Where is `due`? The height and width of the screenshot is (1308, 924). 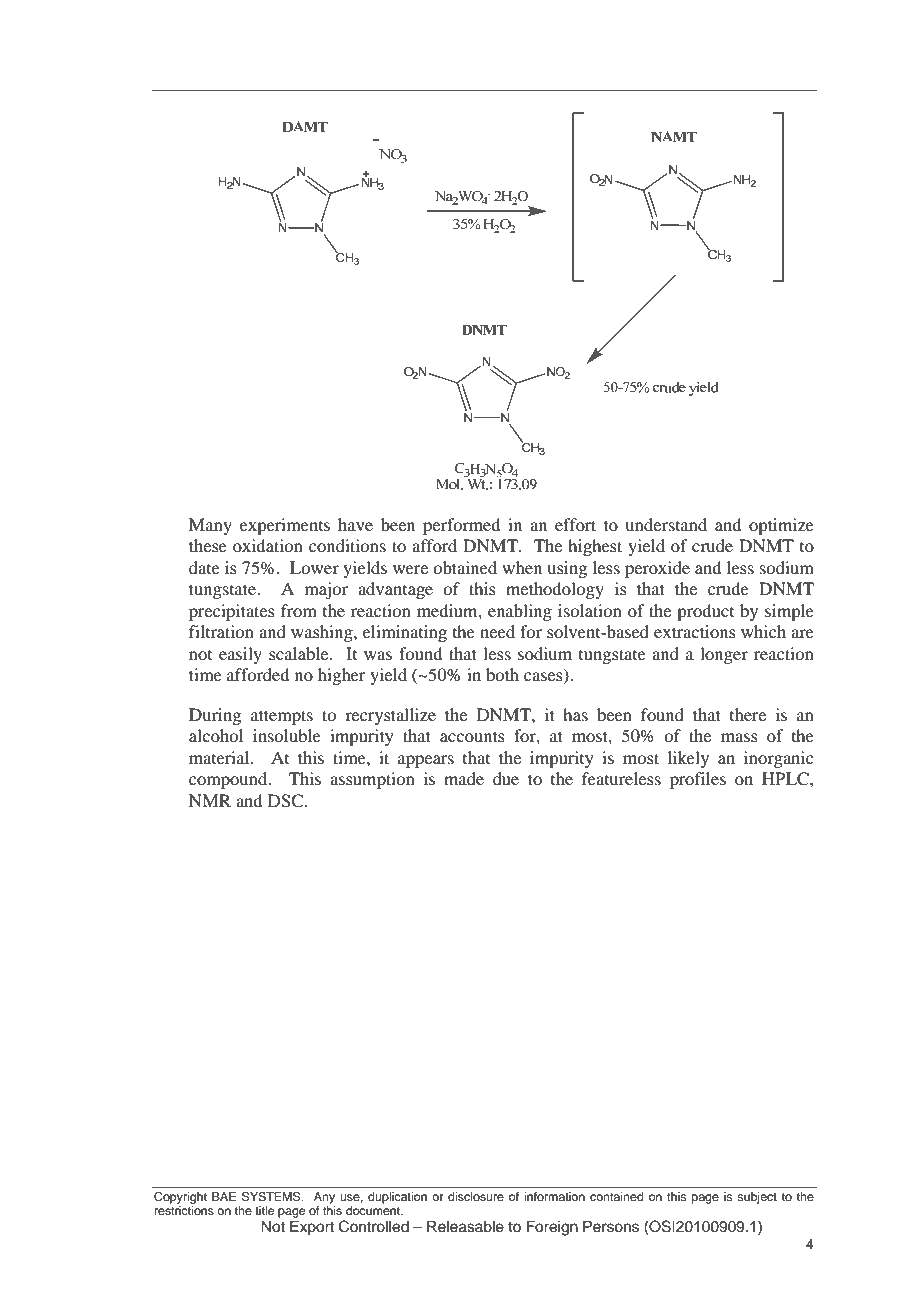 due is located at coordinates (506, 778).
